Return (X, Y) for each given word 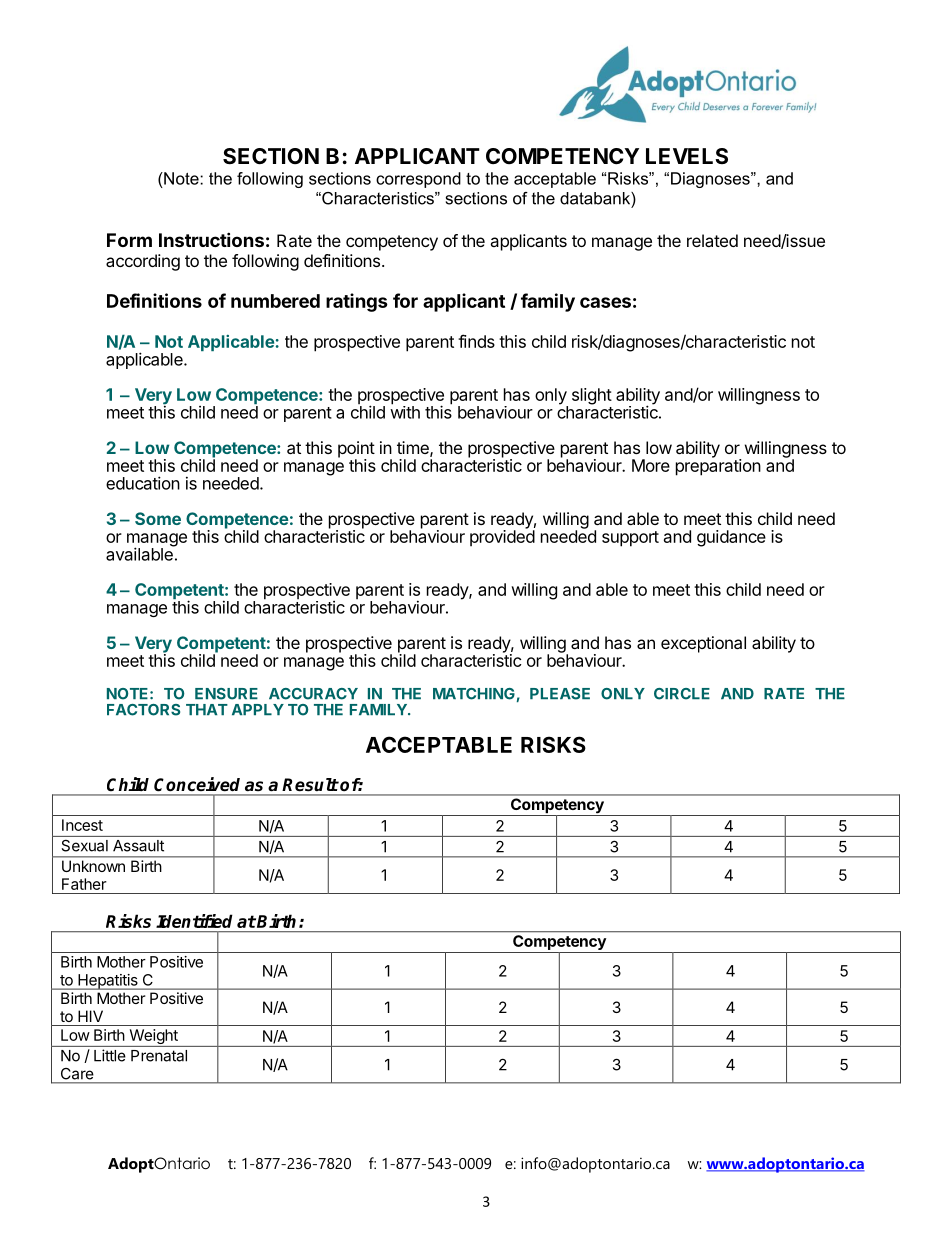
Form (129, 240)
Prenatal (159, 1056)
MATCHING (474, 694)
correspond (418, 180)
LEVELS (687, 156)
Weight (153, 1038)
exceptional (703, 644)
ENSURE (226, 694)
